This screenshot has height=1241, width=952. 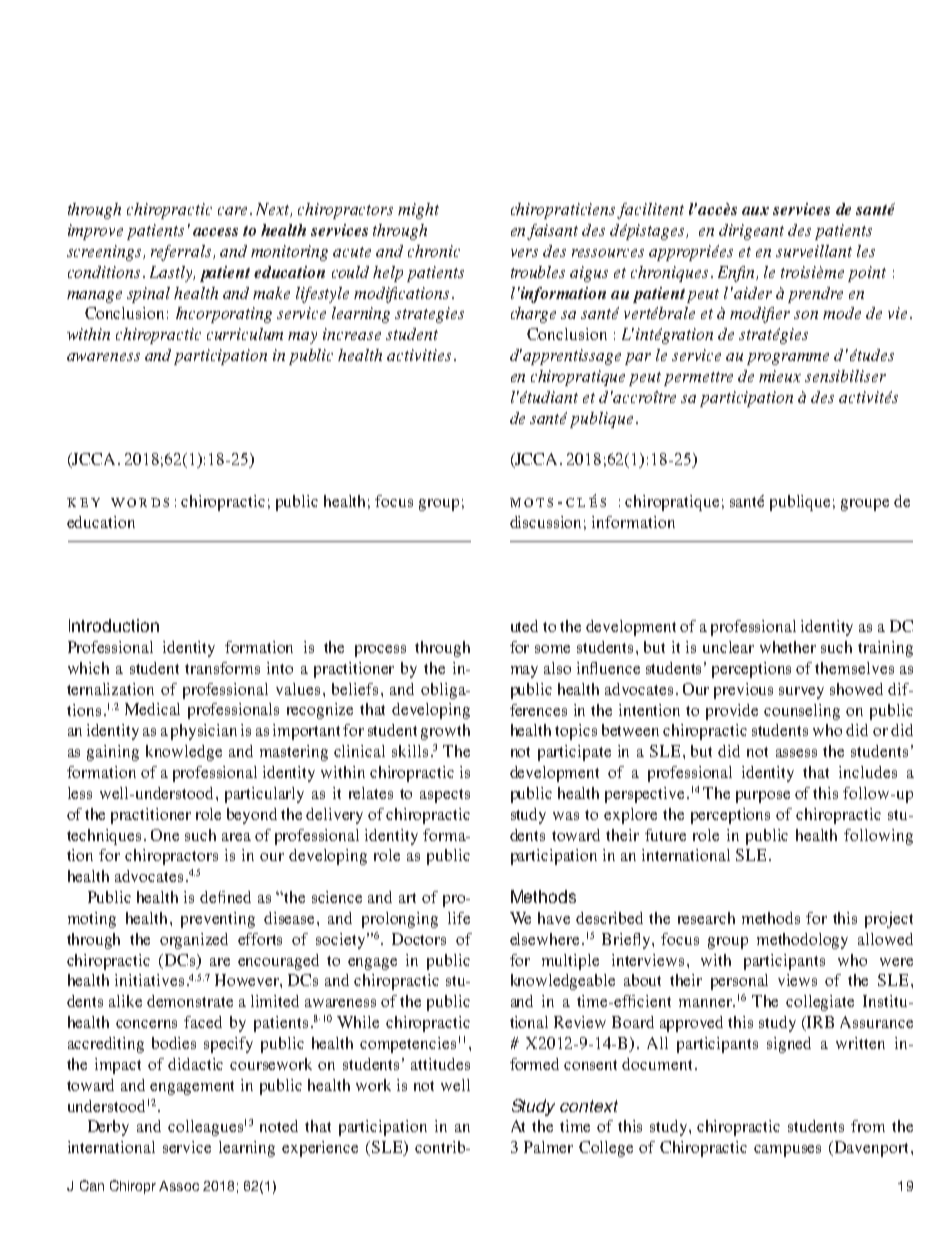 I want to click on growth, so click(x=445, y=732).
